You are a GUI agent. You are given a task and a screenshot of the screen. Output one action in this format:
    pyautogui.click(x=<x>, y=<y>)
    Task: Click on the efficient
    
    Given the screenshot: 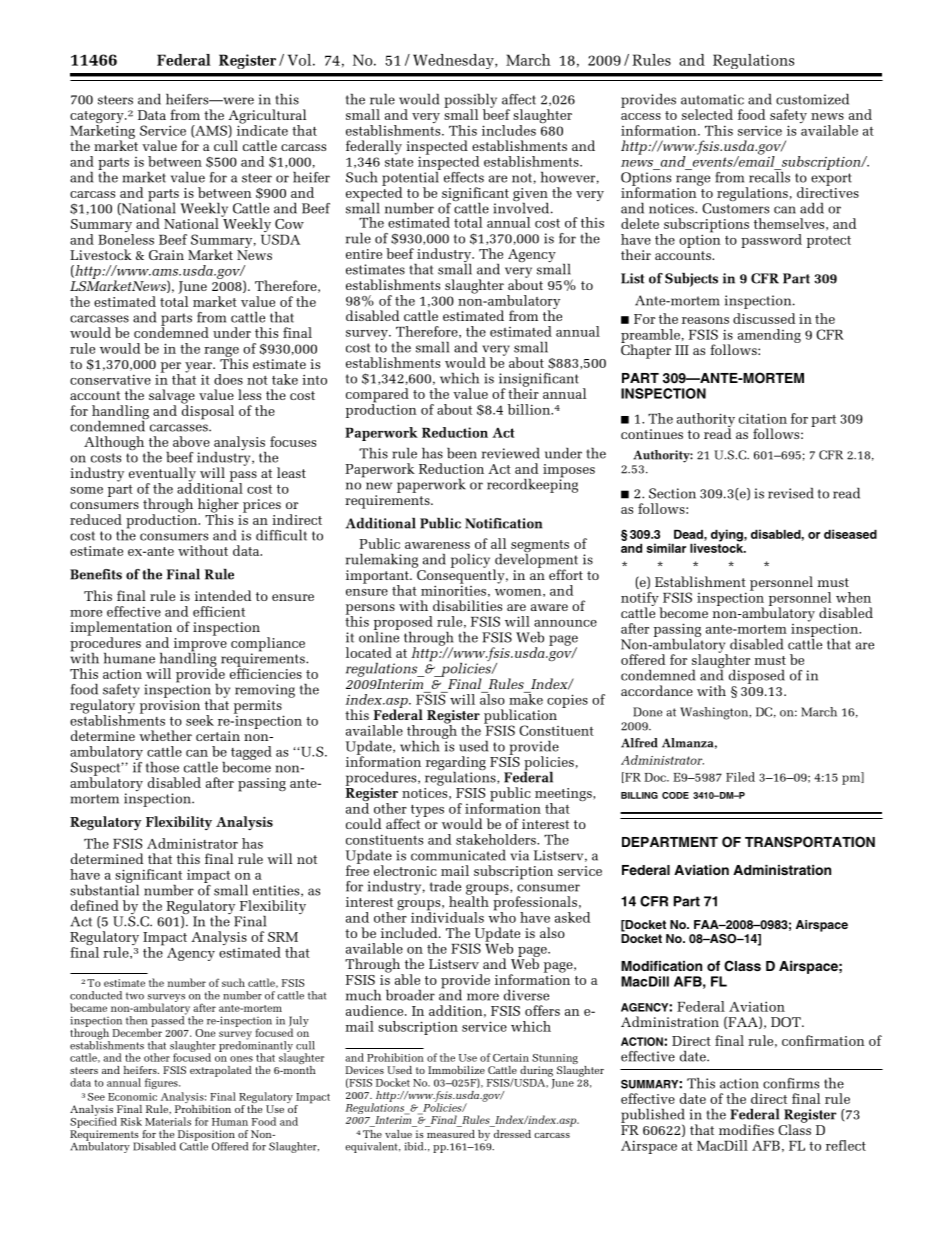 What is the action you would take?
    pyautogui.click(x=219, y=611)
